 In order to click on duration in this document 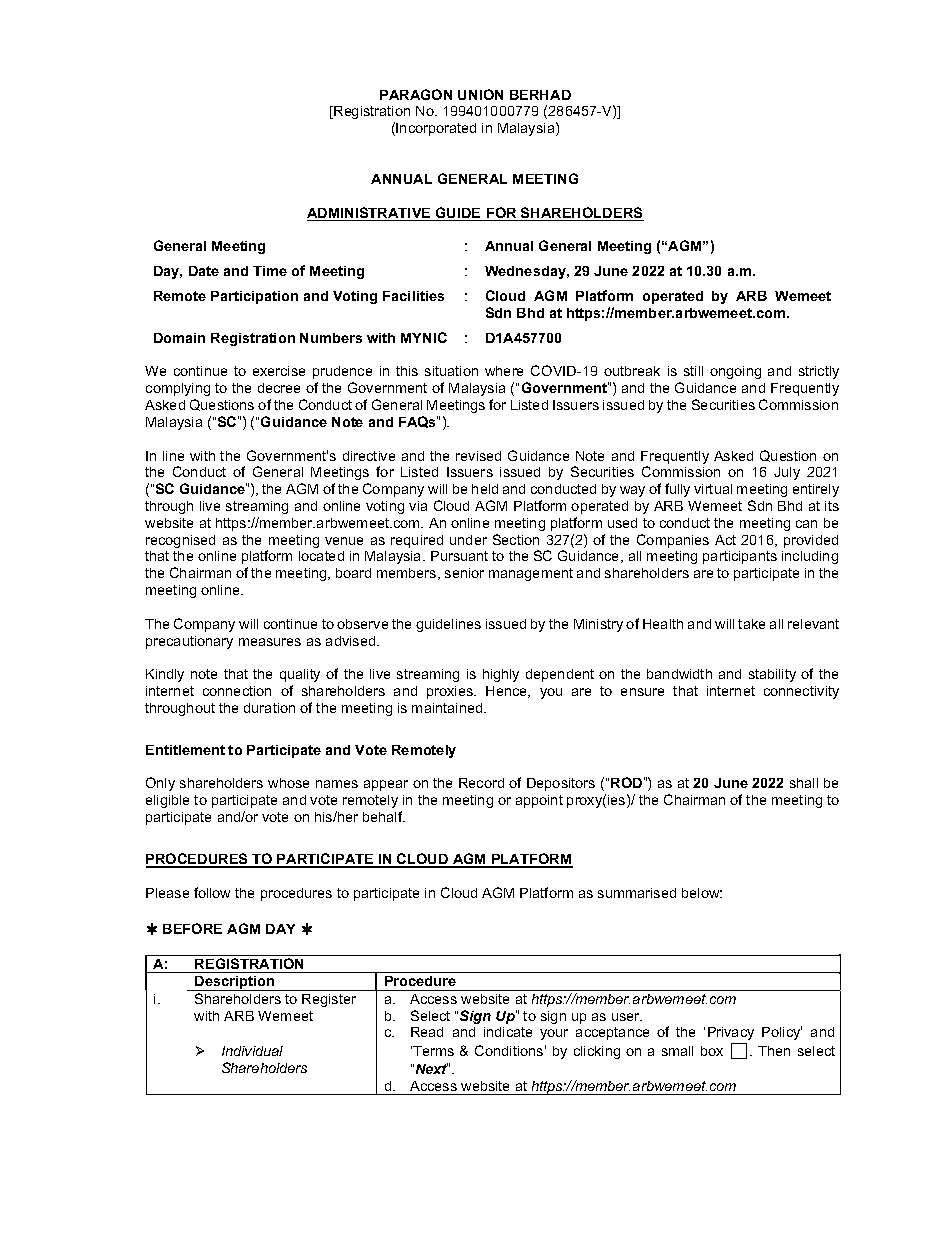, I will do `click(269, 708)`.
